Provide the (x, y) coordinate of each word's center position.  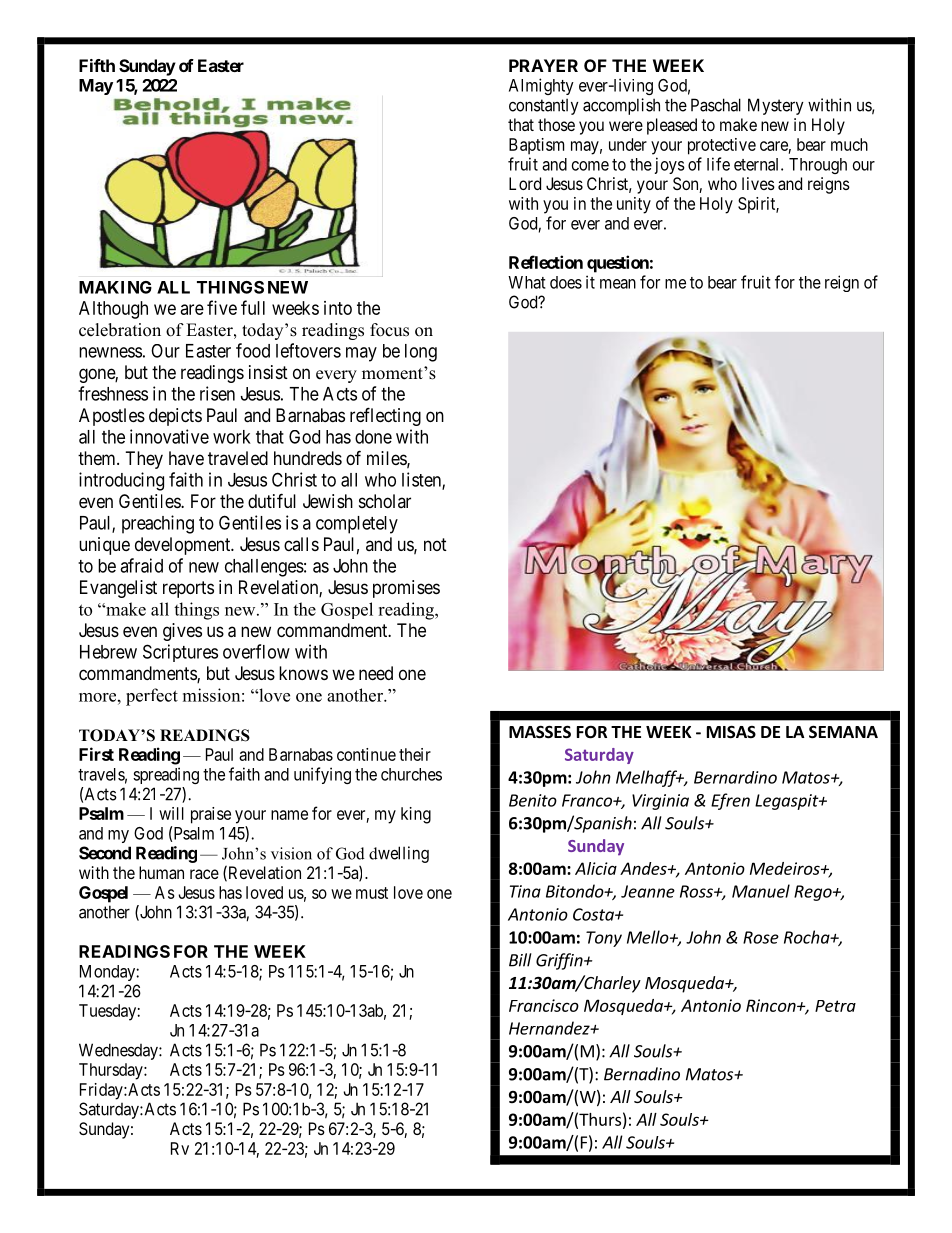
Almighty (541, 86)
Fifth (97, 65)
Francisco (544, 1005)
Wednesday (119, 1051)
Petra (835, 1006)
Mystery (776, 106)
